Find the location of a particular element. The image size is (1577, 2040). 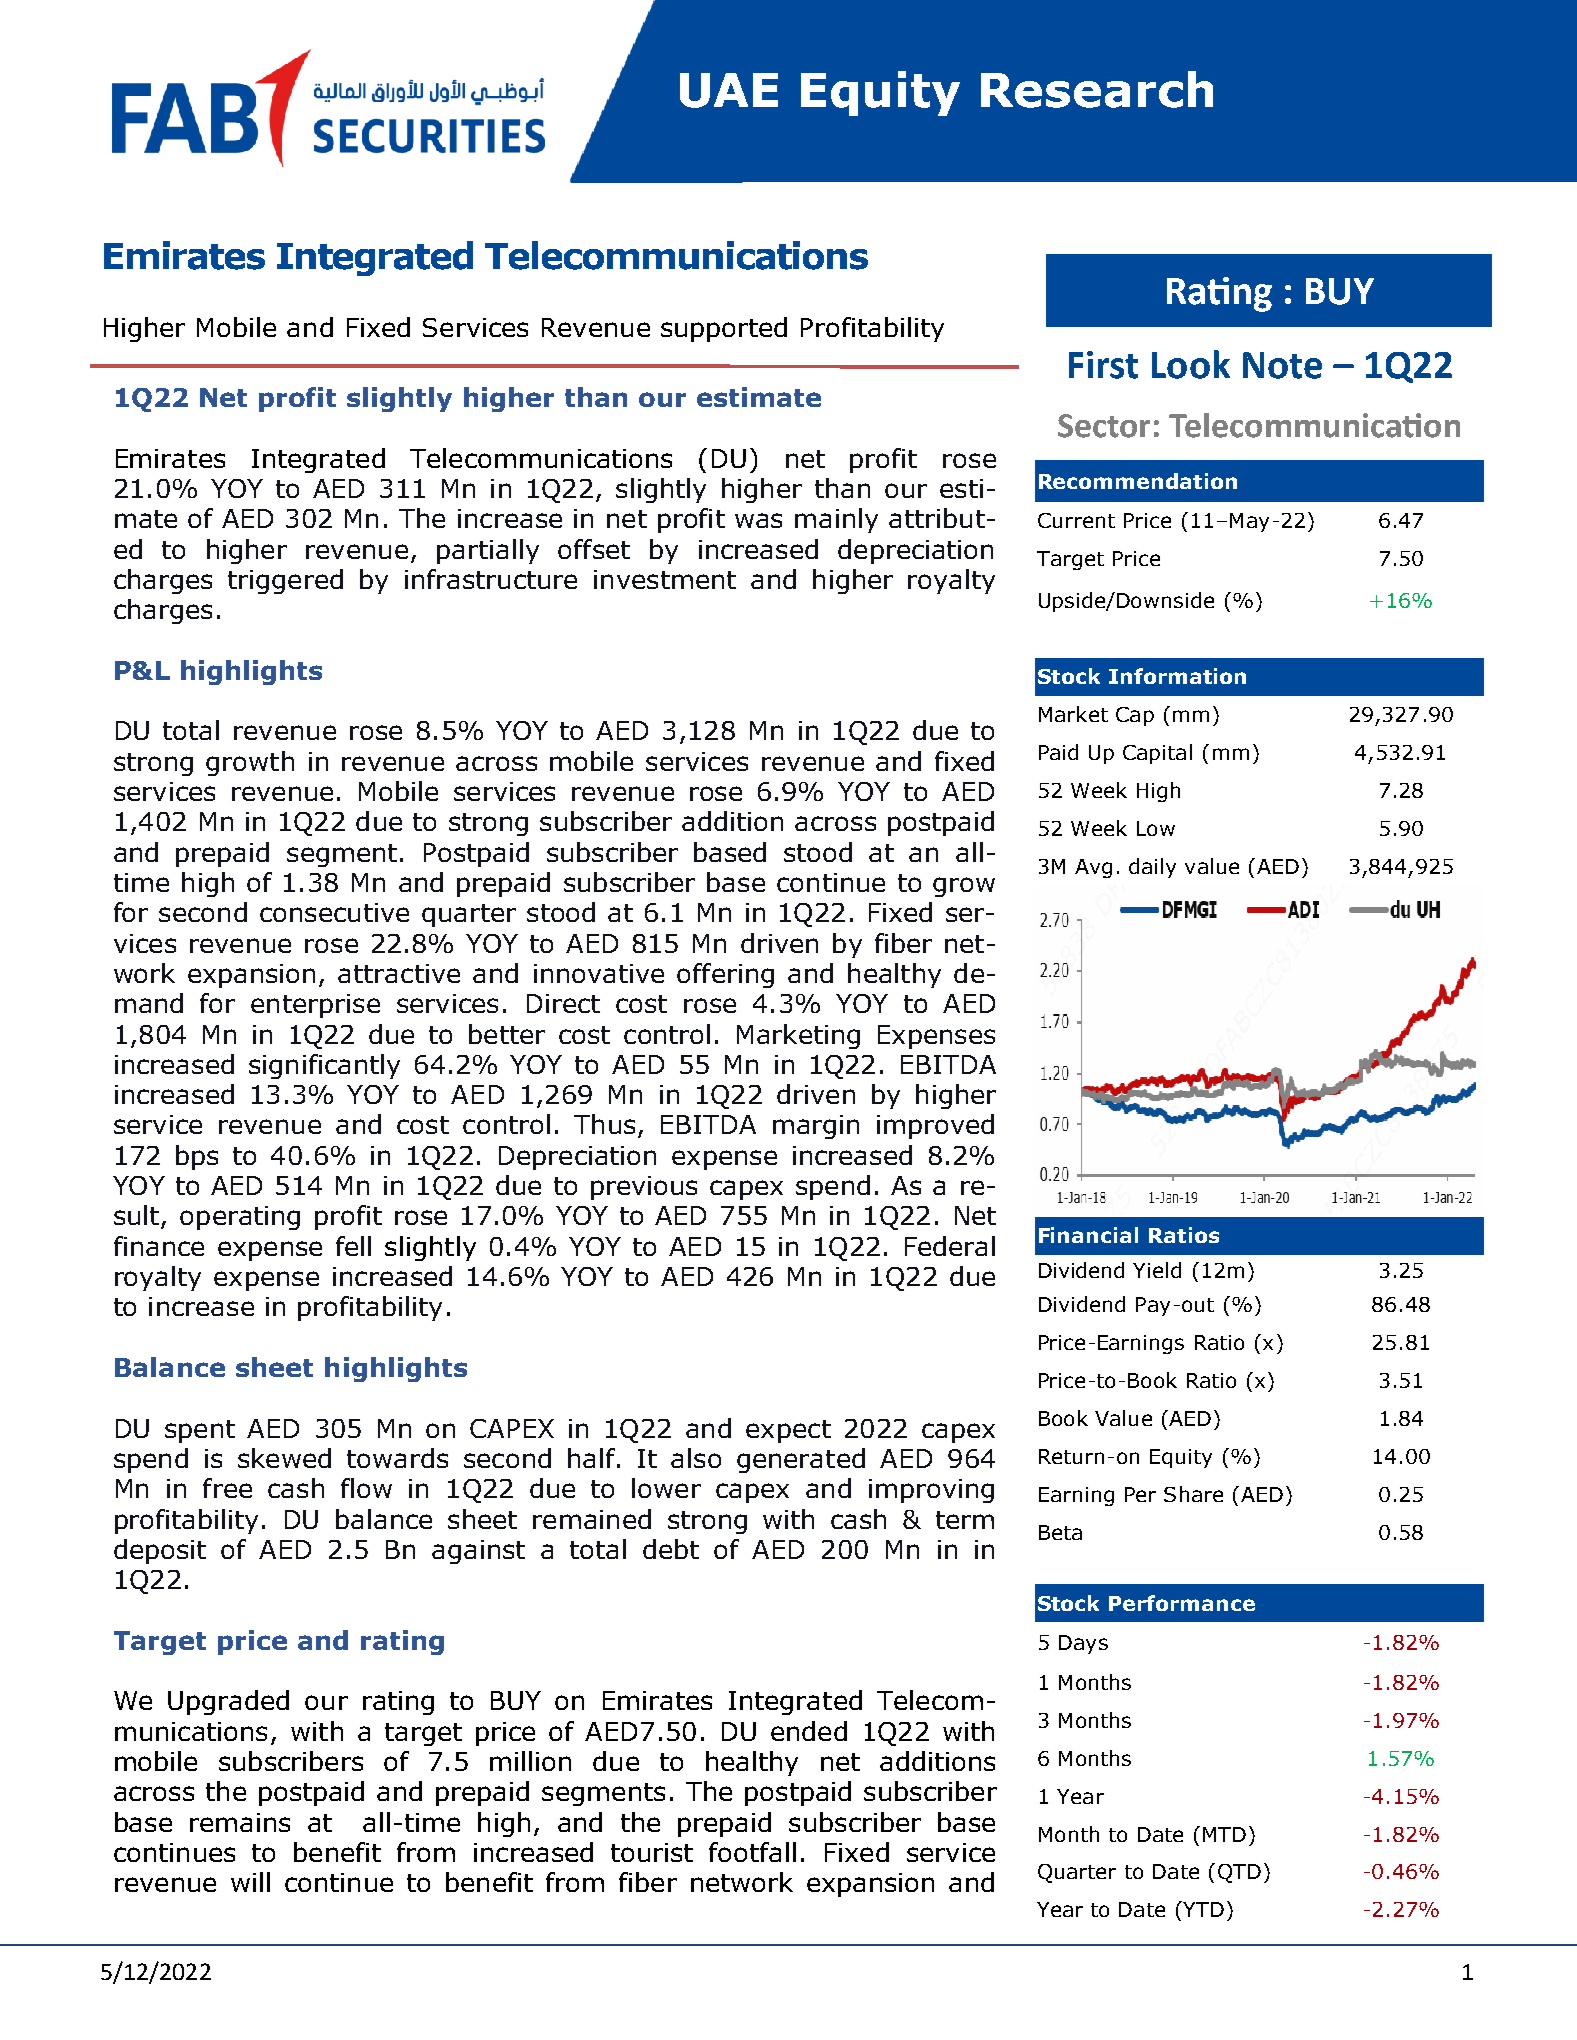

fell is located at coordinates (353, 1246).
